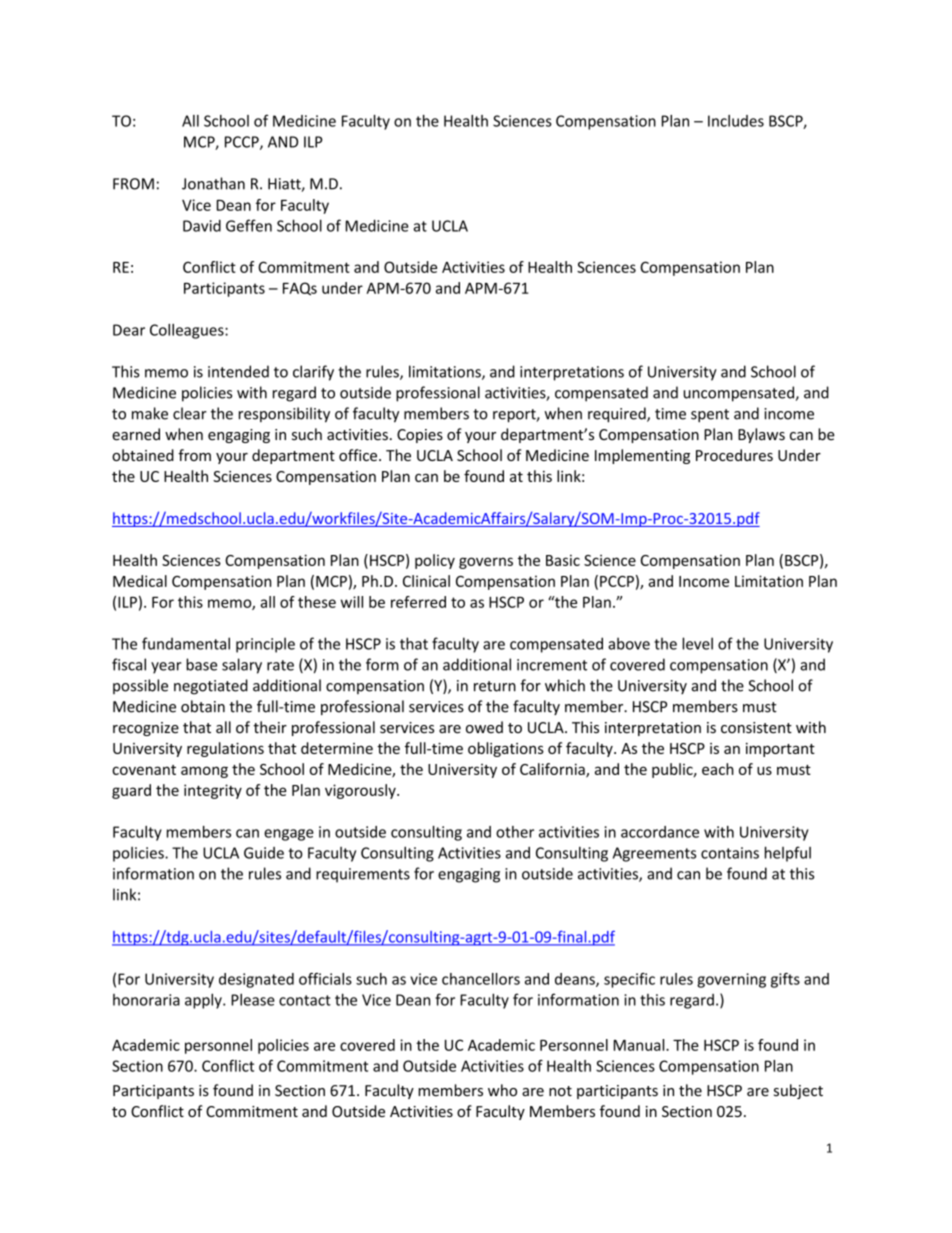  What do you see at coordinates (502, 1090) in the image?
I see `who` at bounding box center [502, 1090].
